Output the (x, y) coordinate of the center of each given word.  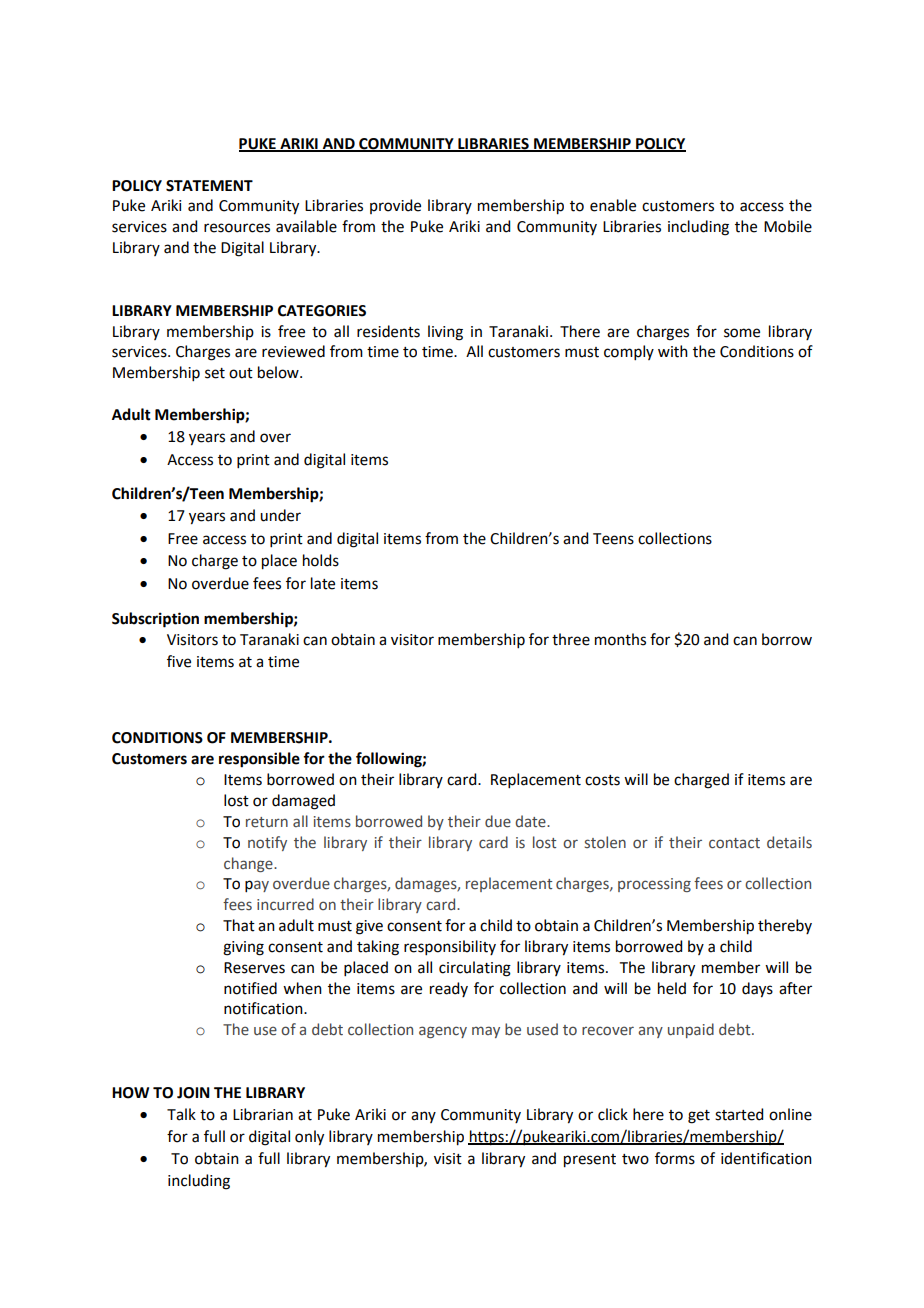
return (267, 822)
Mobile (788, 226)
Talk (181, 1114)
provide (395, 206)
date (531, 821)
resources (237, 228)
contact (734, 843)
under (280, 515)
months (620, 639)
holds (321, 560)
